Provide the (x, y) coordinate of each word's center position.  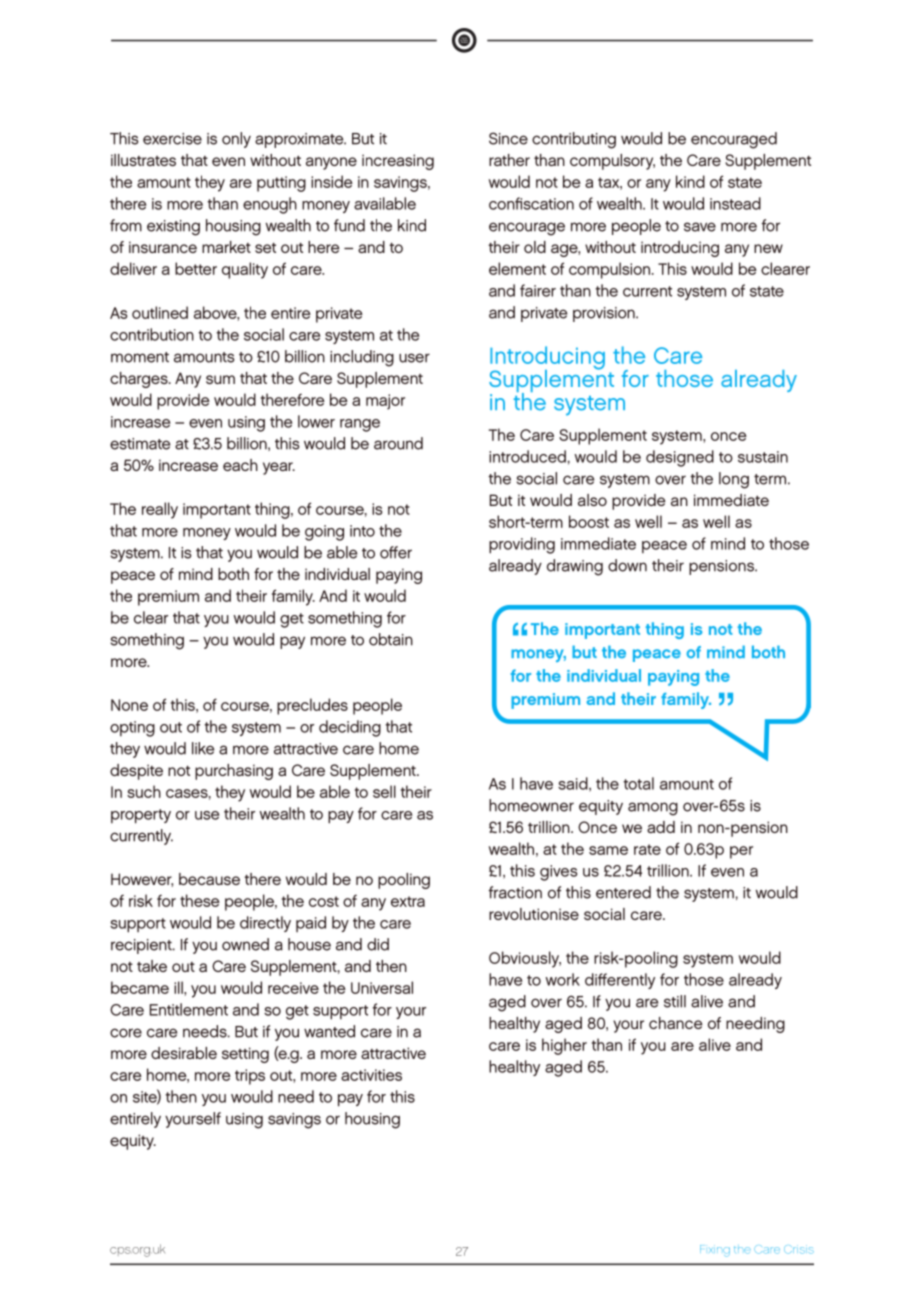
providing (522, 545)
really (160, 510)
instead (735, 203)
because (209, 879)
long (734, 480)
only (236, 140)
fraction (515, 892)
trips (250, 1077)
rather (509, 160)
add (661, 827)
